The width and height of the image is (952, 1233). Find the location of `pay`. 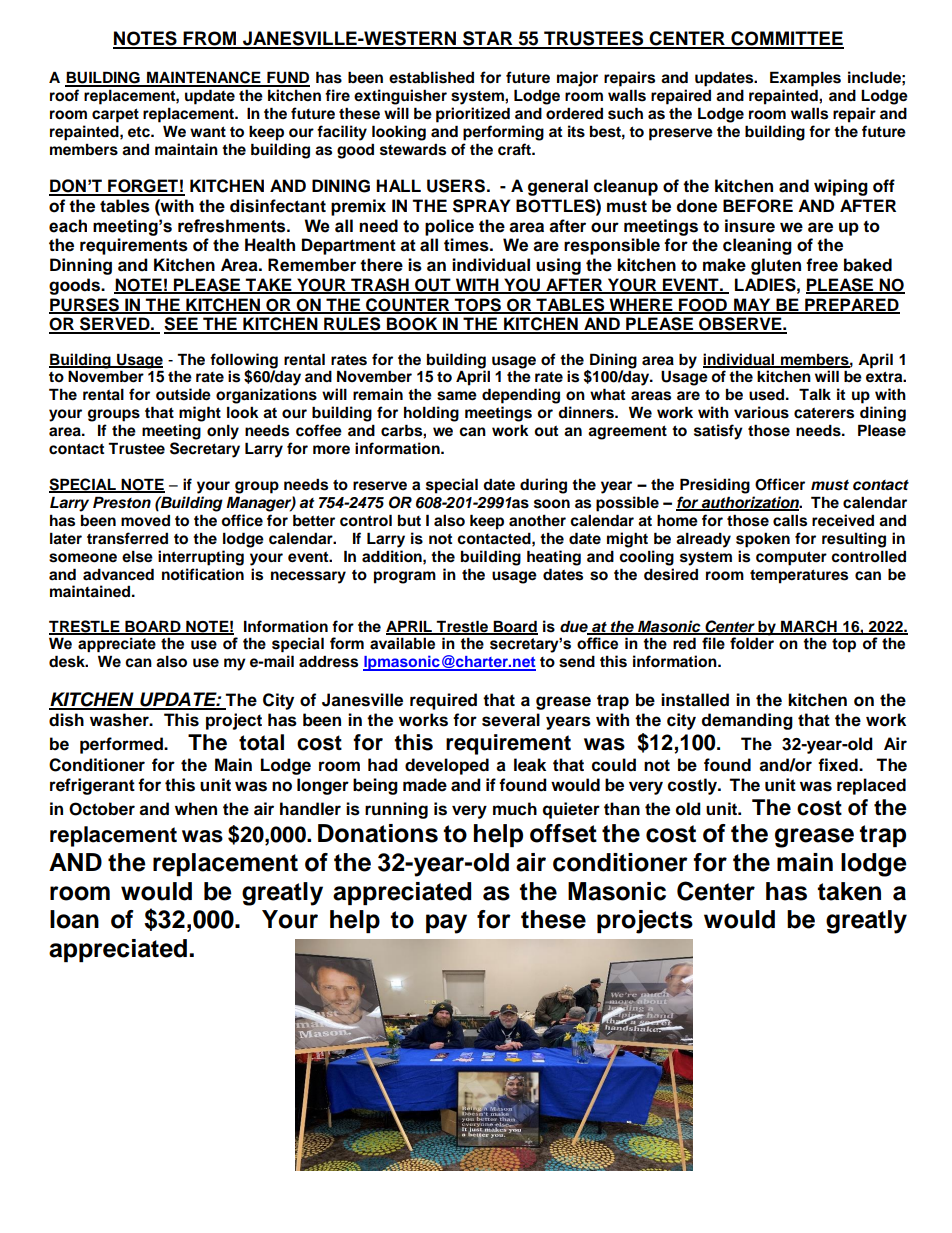

pay is located at coordinates (446, 924).
